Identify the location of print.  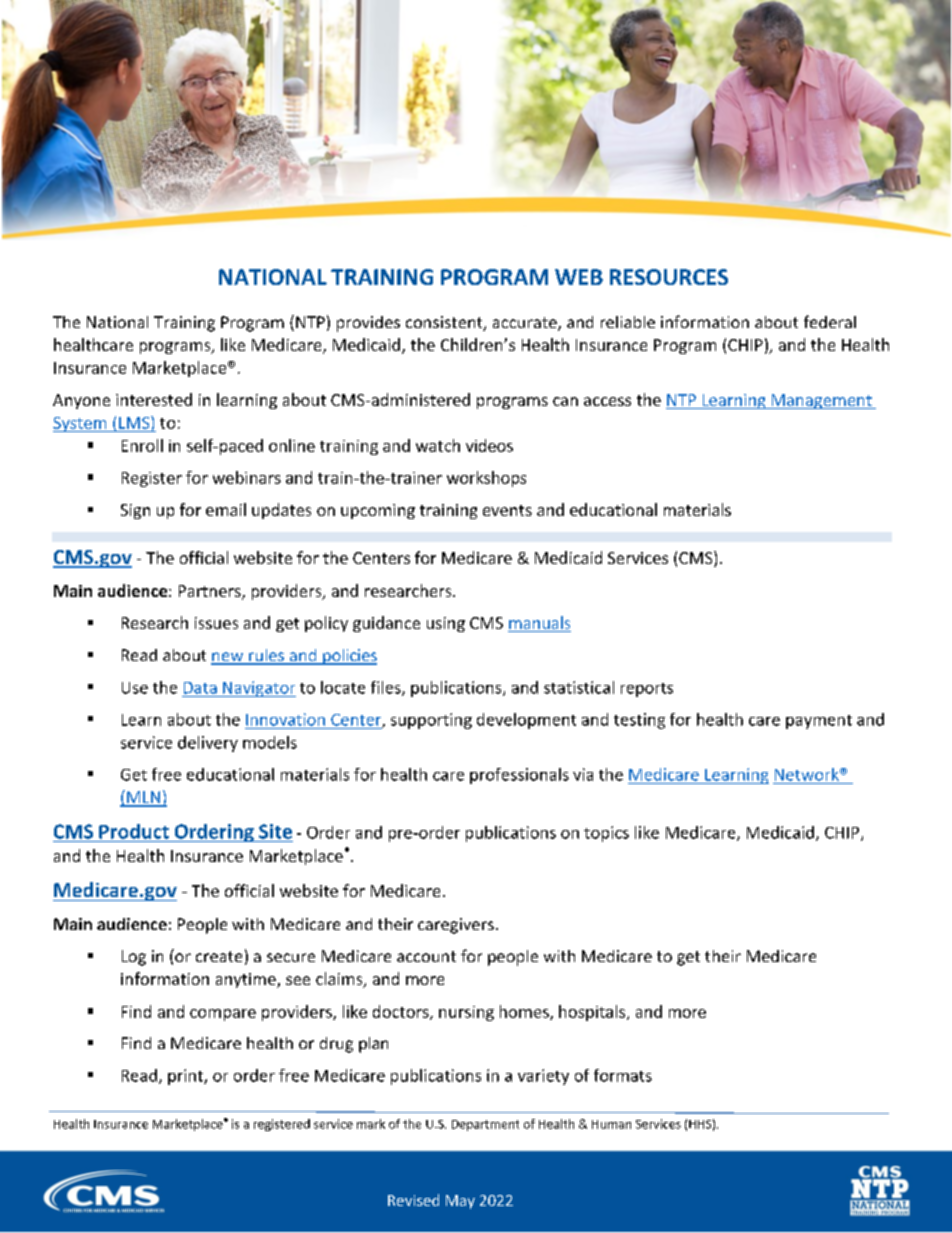
(186, 1077).
